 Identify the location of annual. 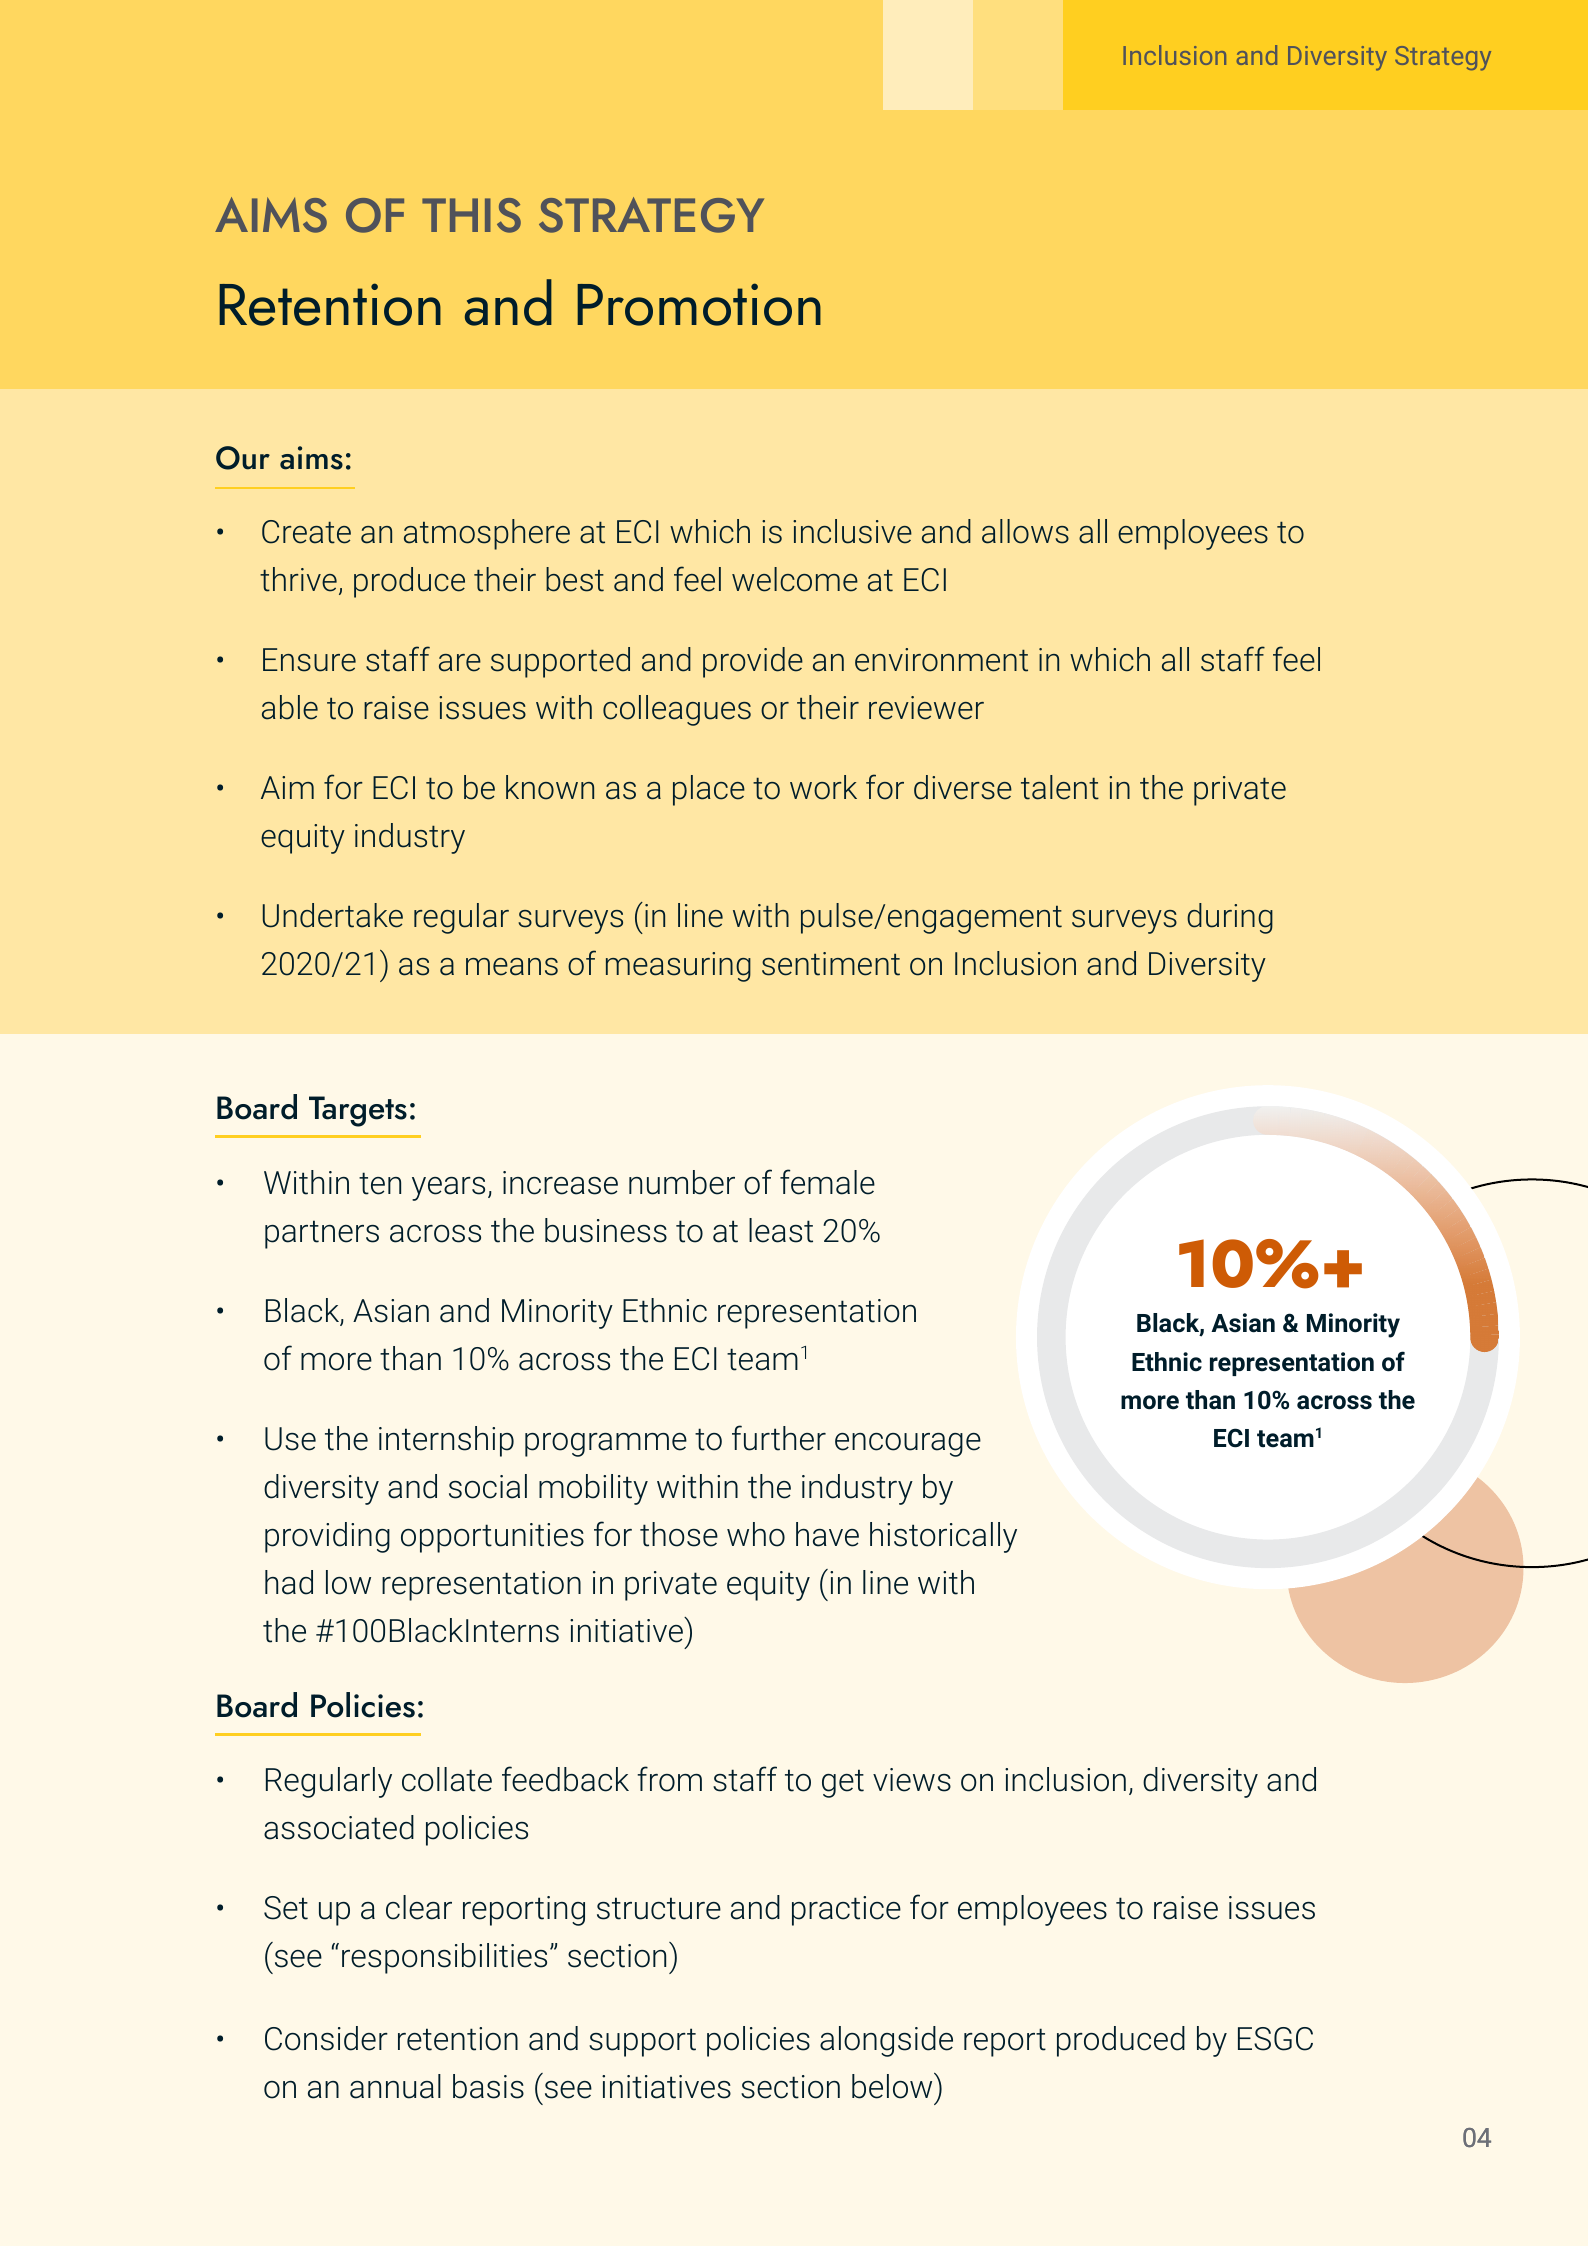
(395, 2086).
